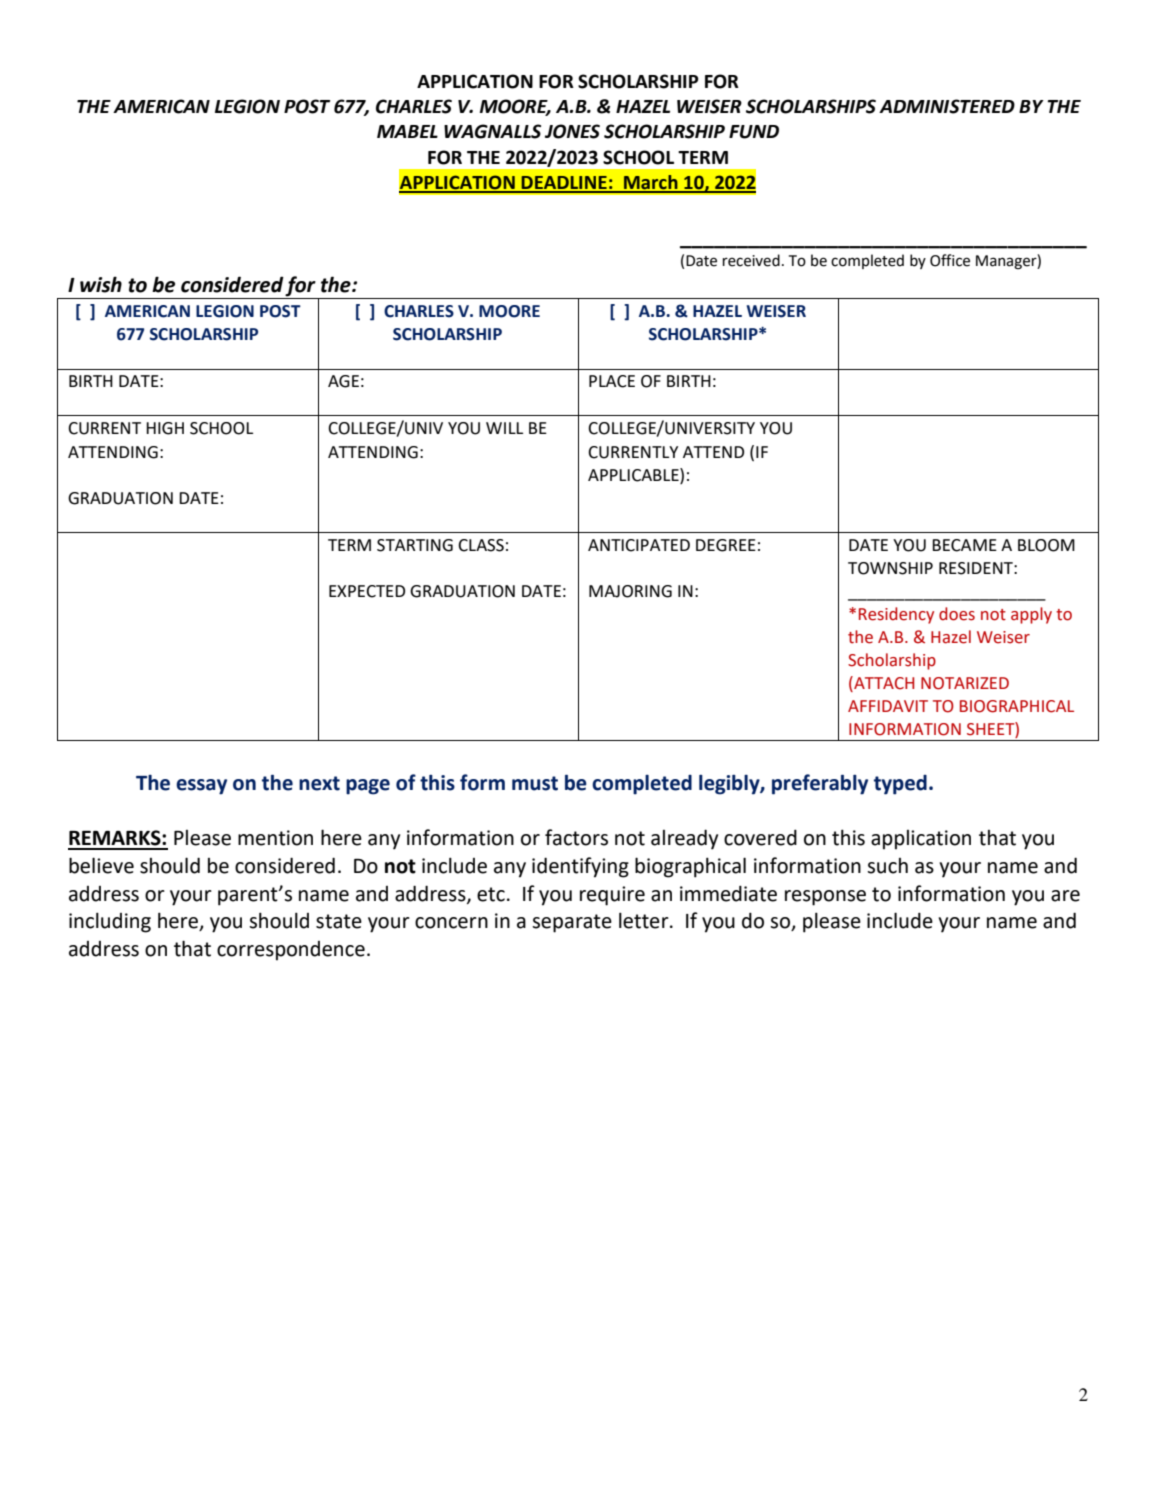  What do you see at coordinates (165, 428) in the page?
I see `HIGH` at bounding box center [165, 428].
